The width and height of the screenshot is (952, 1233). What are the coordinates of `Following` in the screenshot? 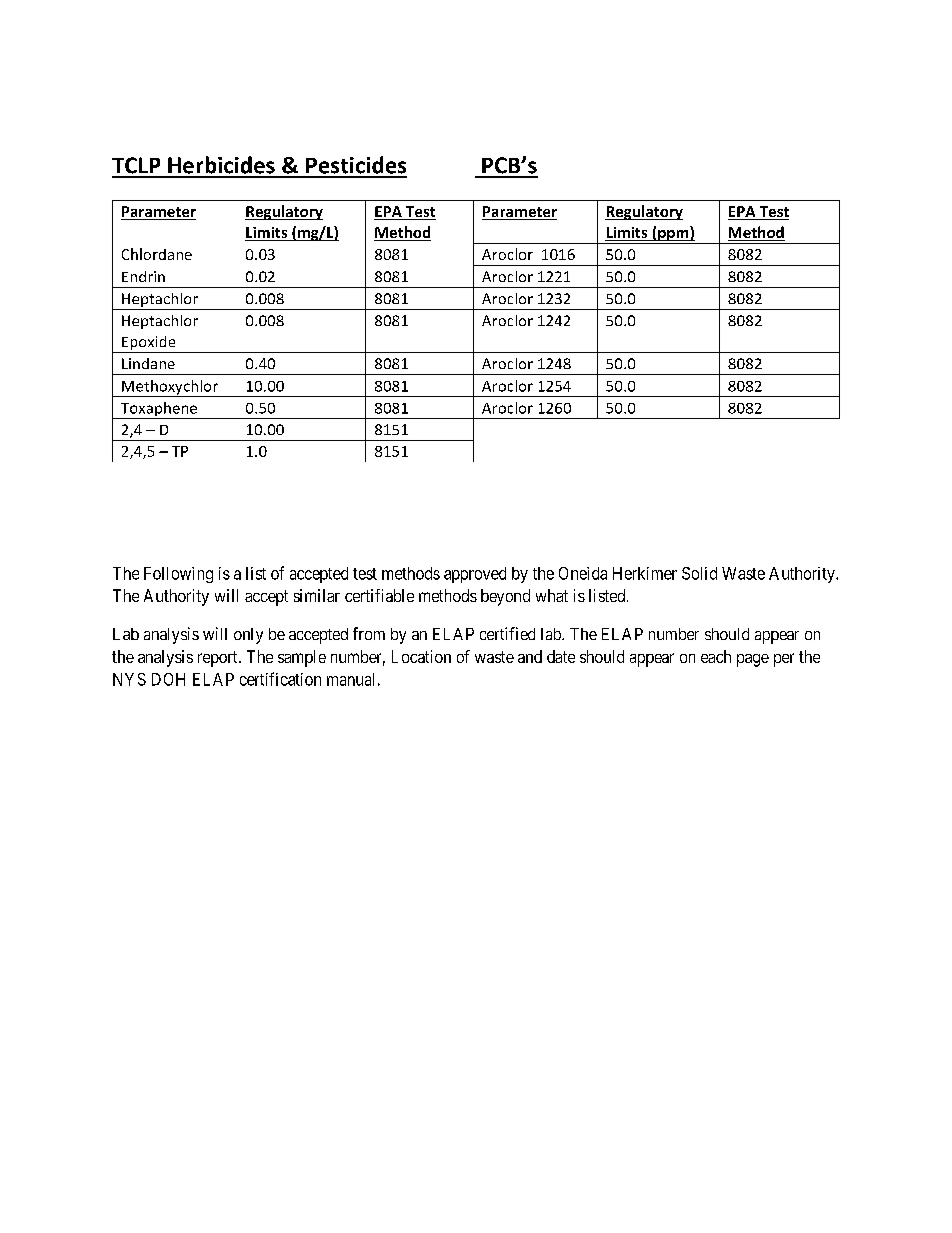 It's located at (178, 575).
